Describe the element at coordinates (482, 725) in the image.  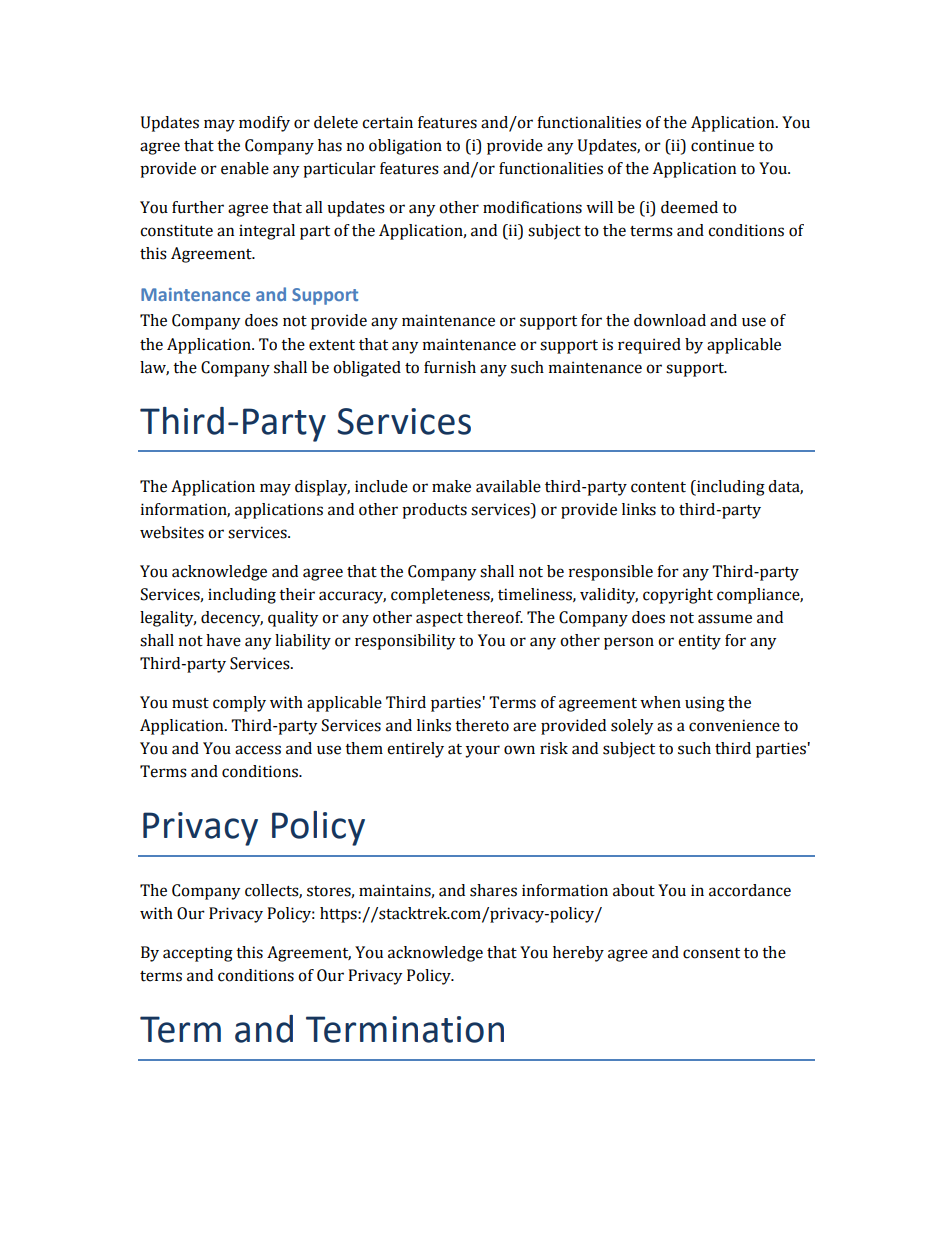
I see `thereto` at that location.
